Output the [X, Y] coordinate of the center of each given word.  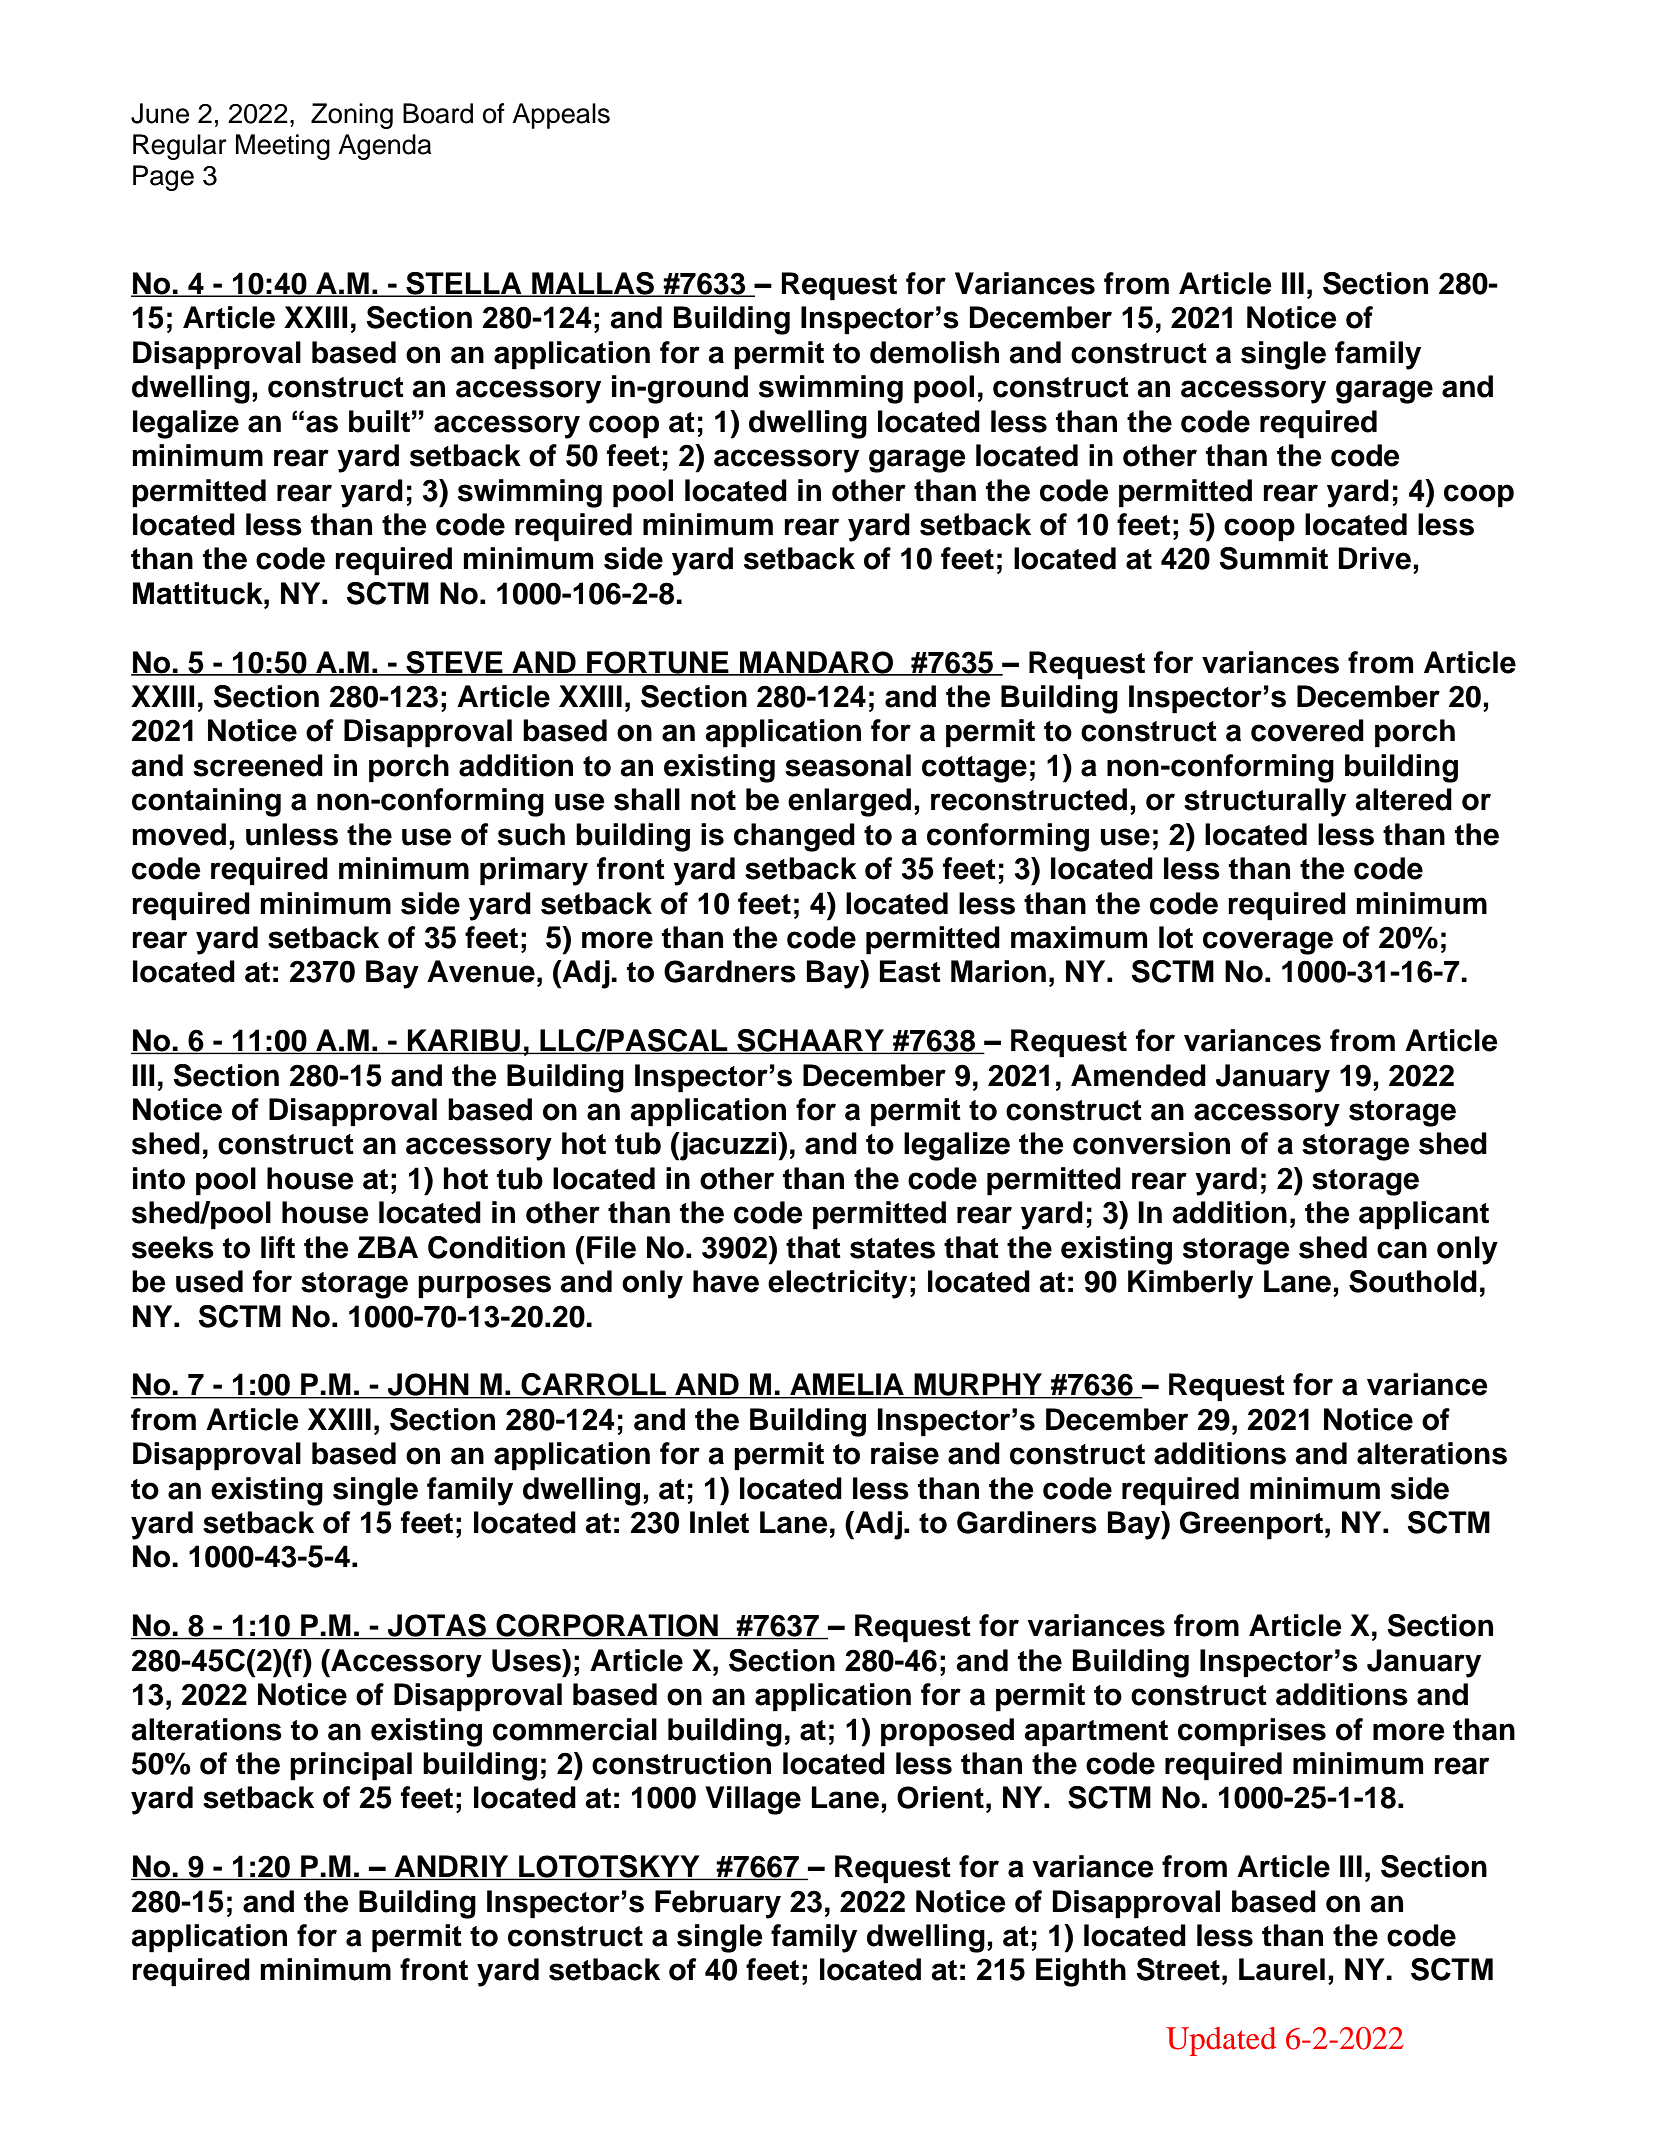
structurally [1265, 802]
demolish [934, 352]
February [718, 1904]
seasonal [848, 765]
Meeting [283, 147]
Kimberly [1190, 1284]
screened [258, 765]
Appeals [561, 116]
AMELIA [847, 1385]
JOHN [428, 1385]
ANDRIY [451, 1867]
